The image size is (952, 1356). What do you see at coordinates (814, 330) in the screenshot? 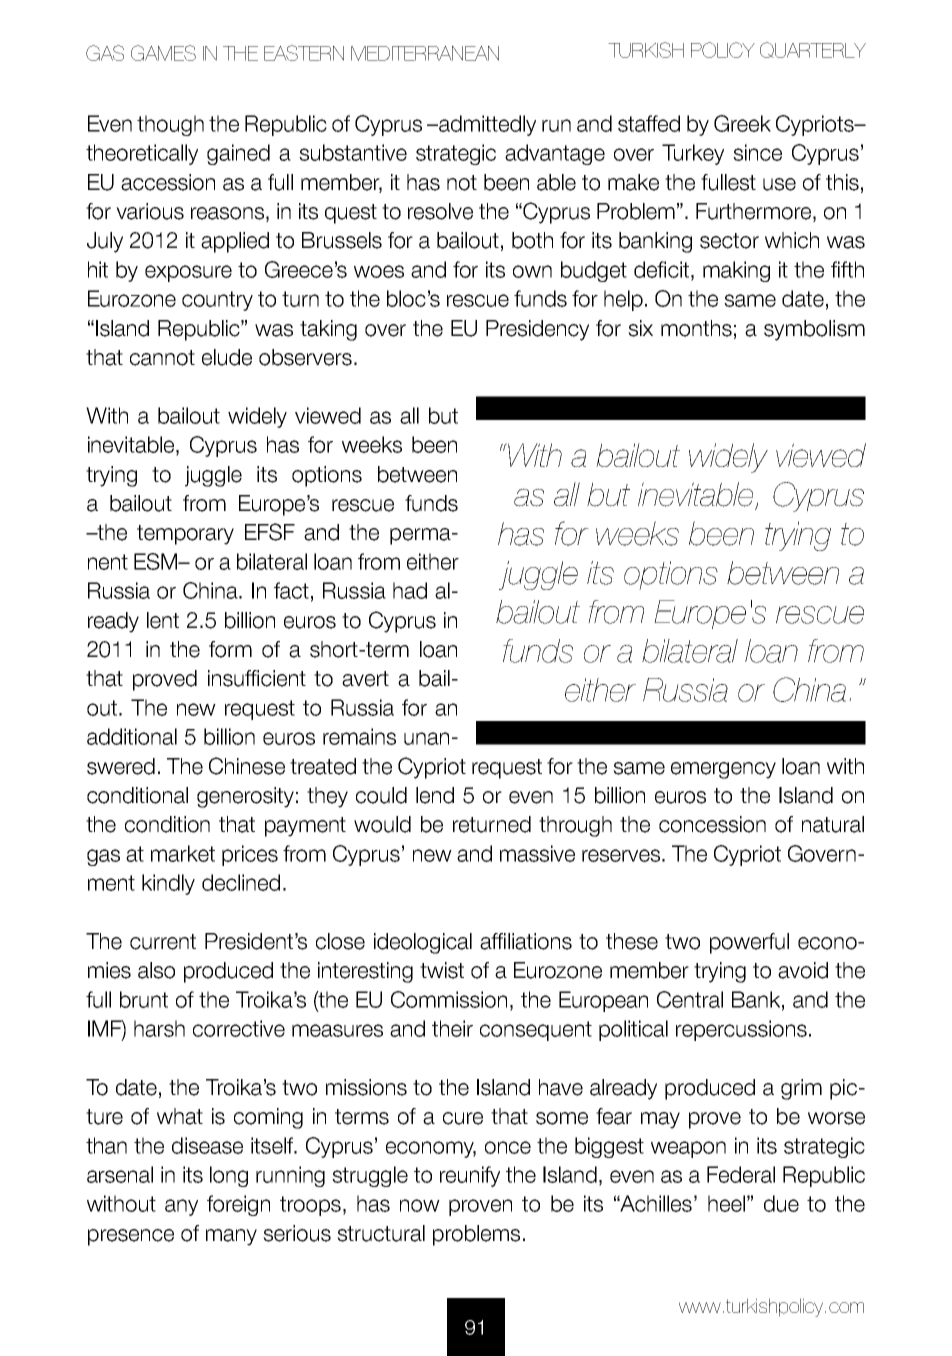
I see `symbolism` at bounding box center [814, 330].
